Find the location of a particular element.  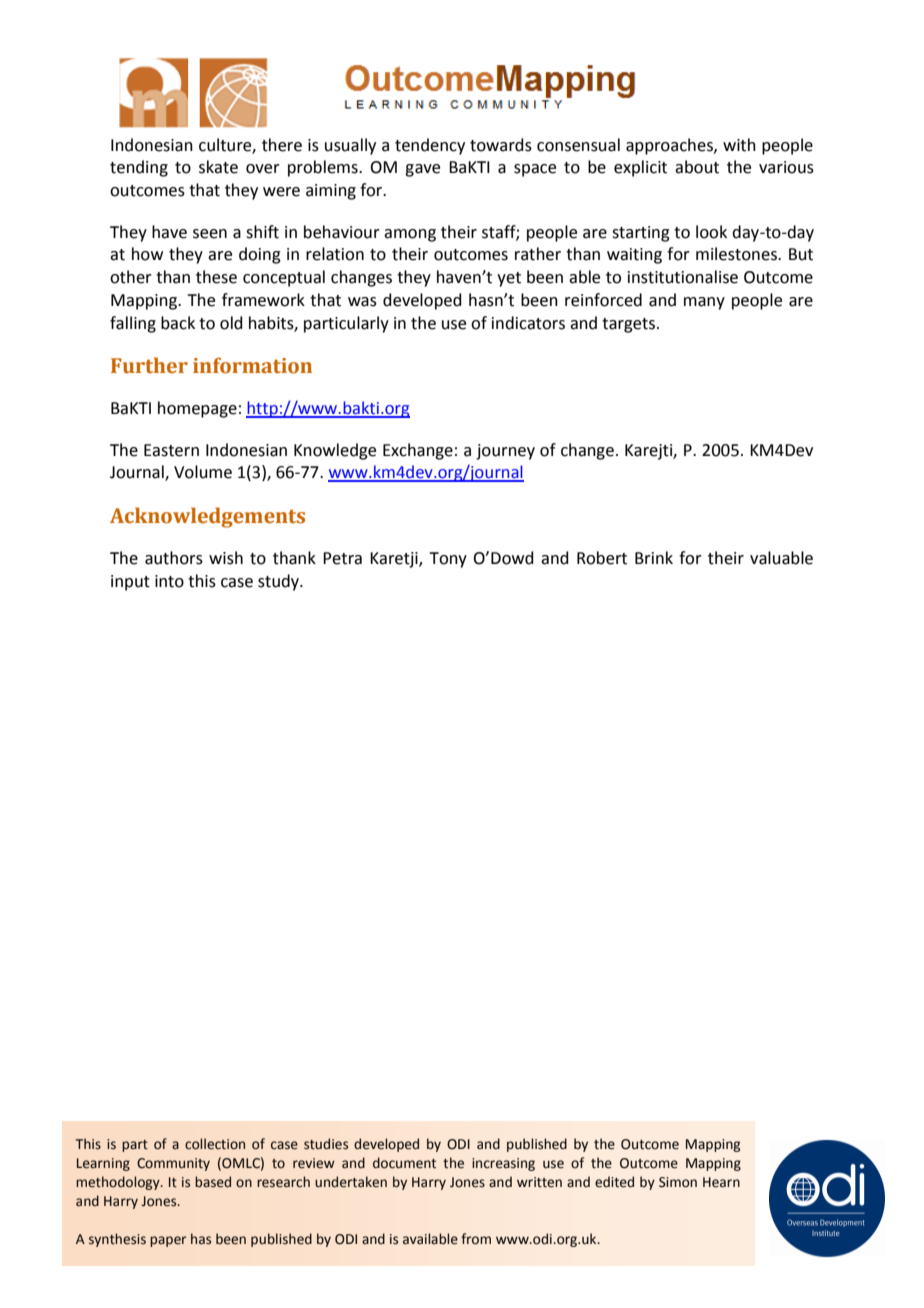

journey is located at coordinates (505, 452).
